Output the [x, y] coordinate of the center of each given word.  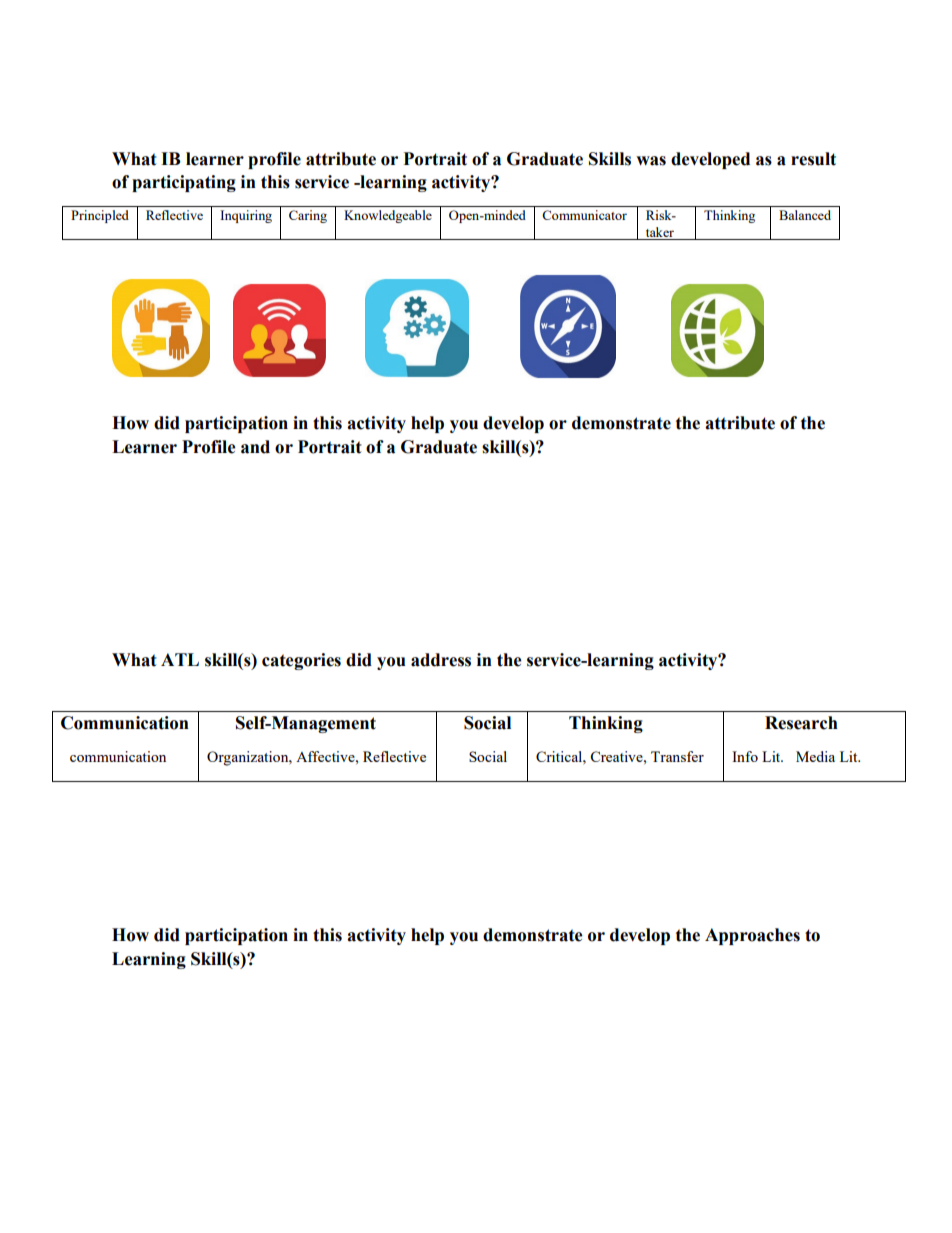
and [255, 447]
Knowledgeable [388, 216]
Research [801, 723]
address [441, 660]
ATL [180, 659]
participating [184, 183]
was [651, 161]
